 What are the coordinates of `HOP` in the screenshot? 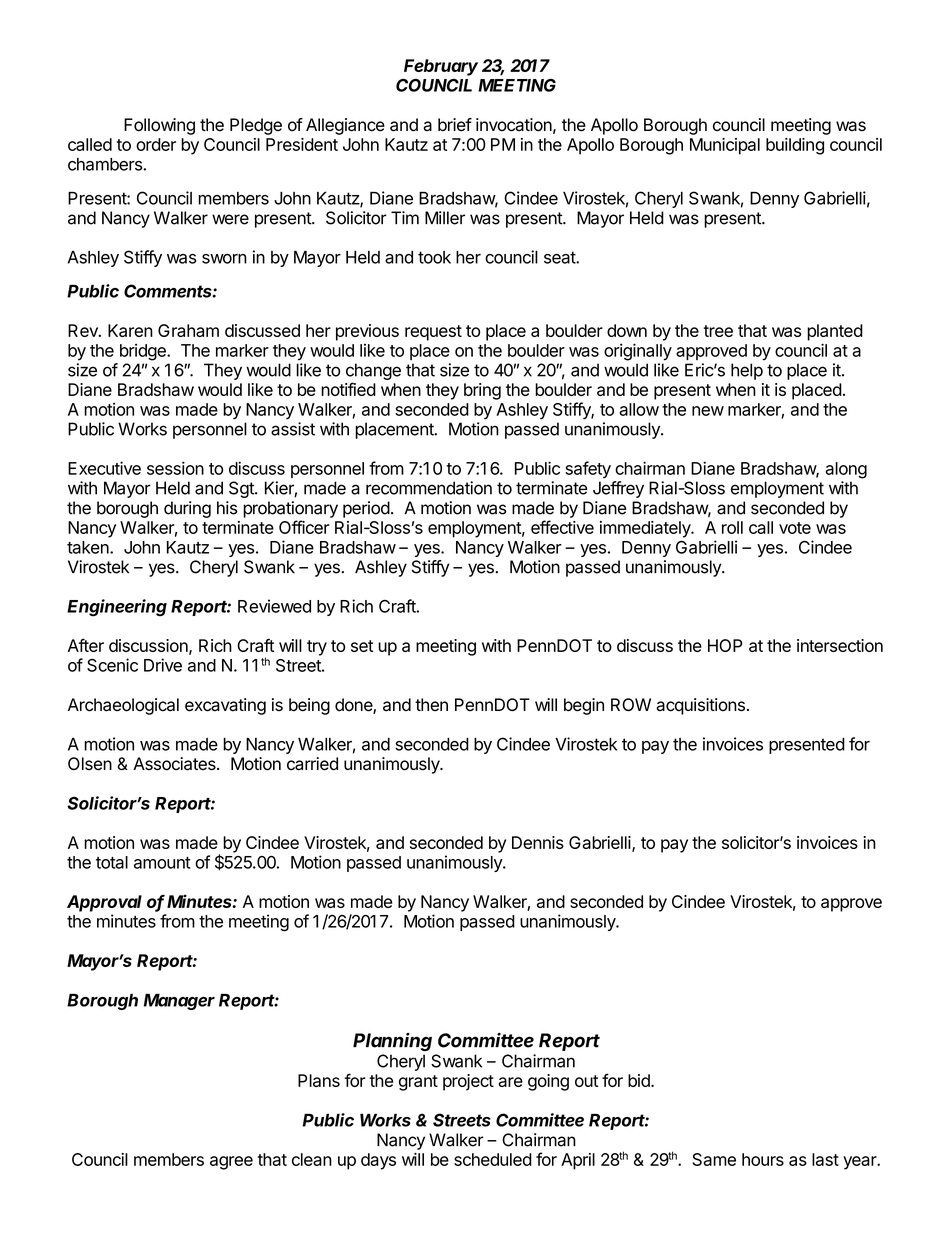 It's located at (725, 645).
